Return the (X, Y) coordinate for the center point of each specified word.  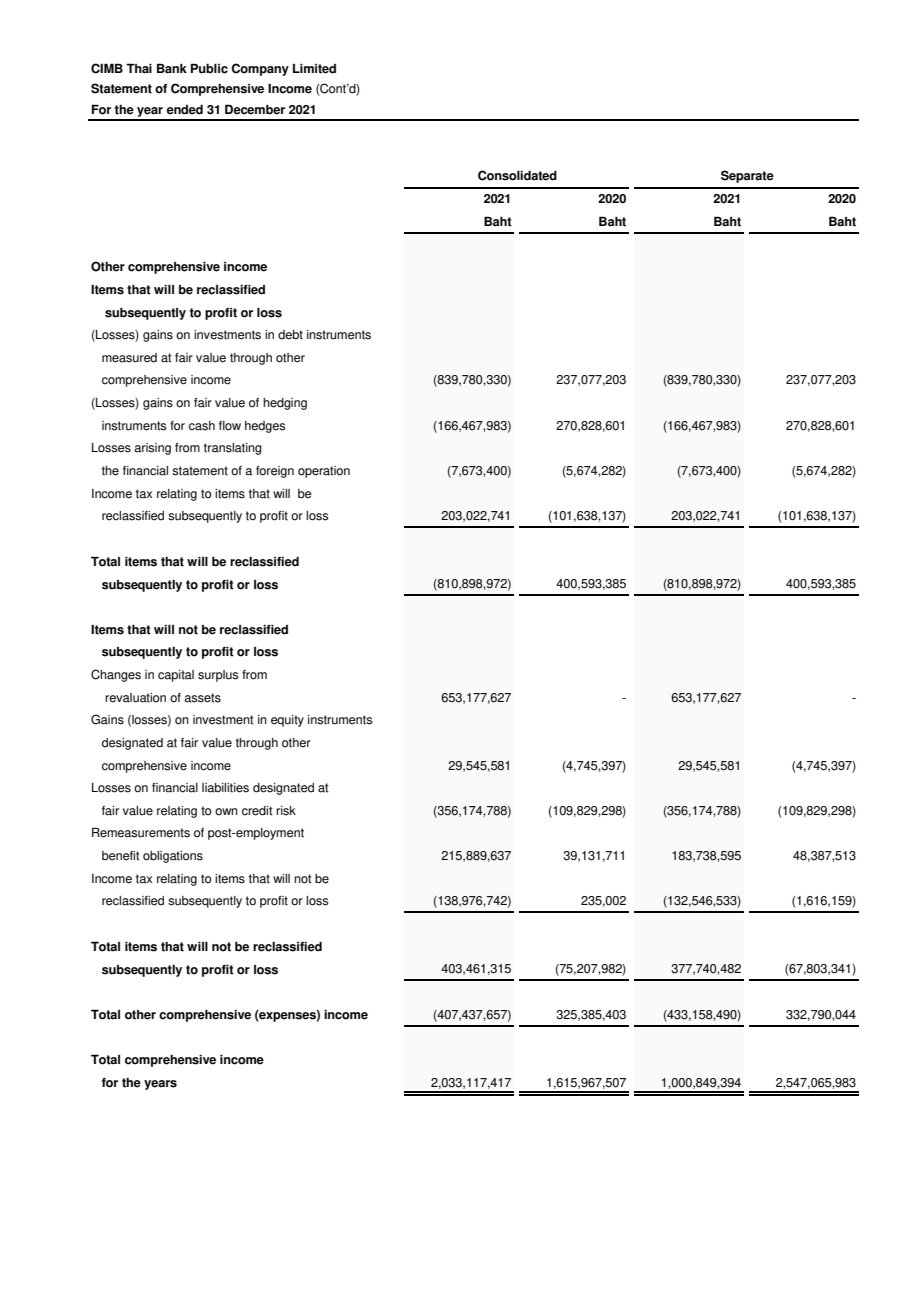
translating (232, 449)
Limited (314, 69)
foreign (275, 472)
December (255, 109)
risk (286, 811)
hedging (285, 404)
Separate (747, 176)
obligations (173, 857)
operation (324, 472)
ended (185, 110)
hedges (265, 427)
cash (202, 426)
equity (287, 721)
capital (176, 676)
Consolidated (517, 175)
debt (290, 335)
